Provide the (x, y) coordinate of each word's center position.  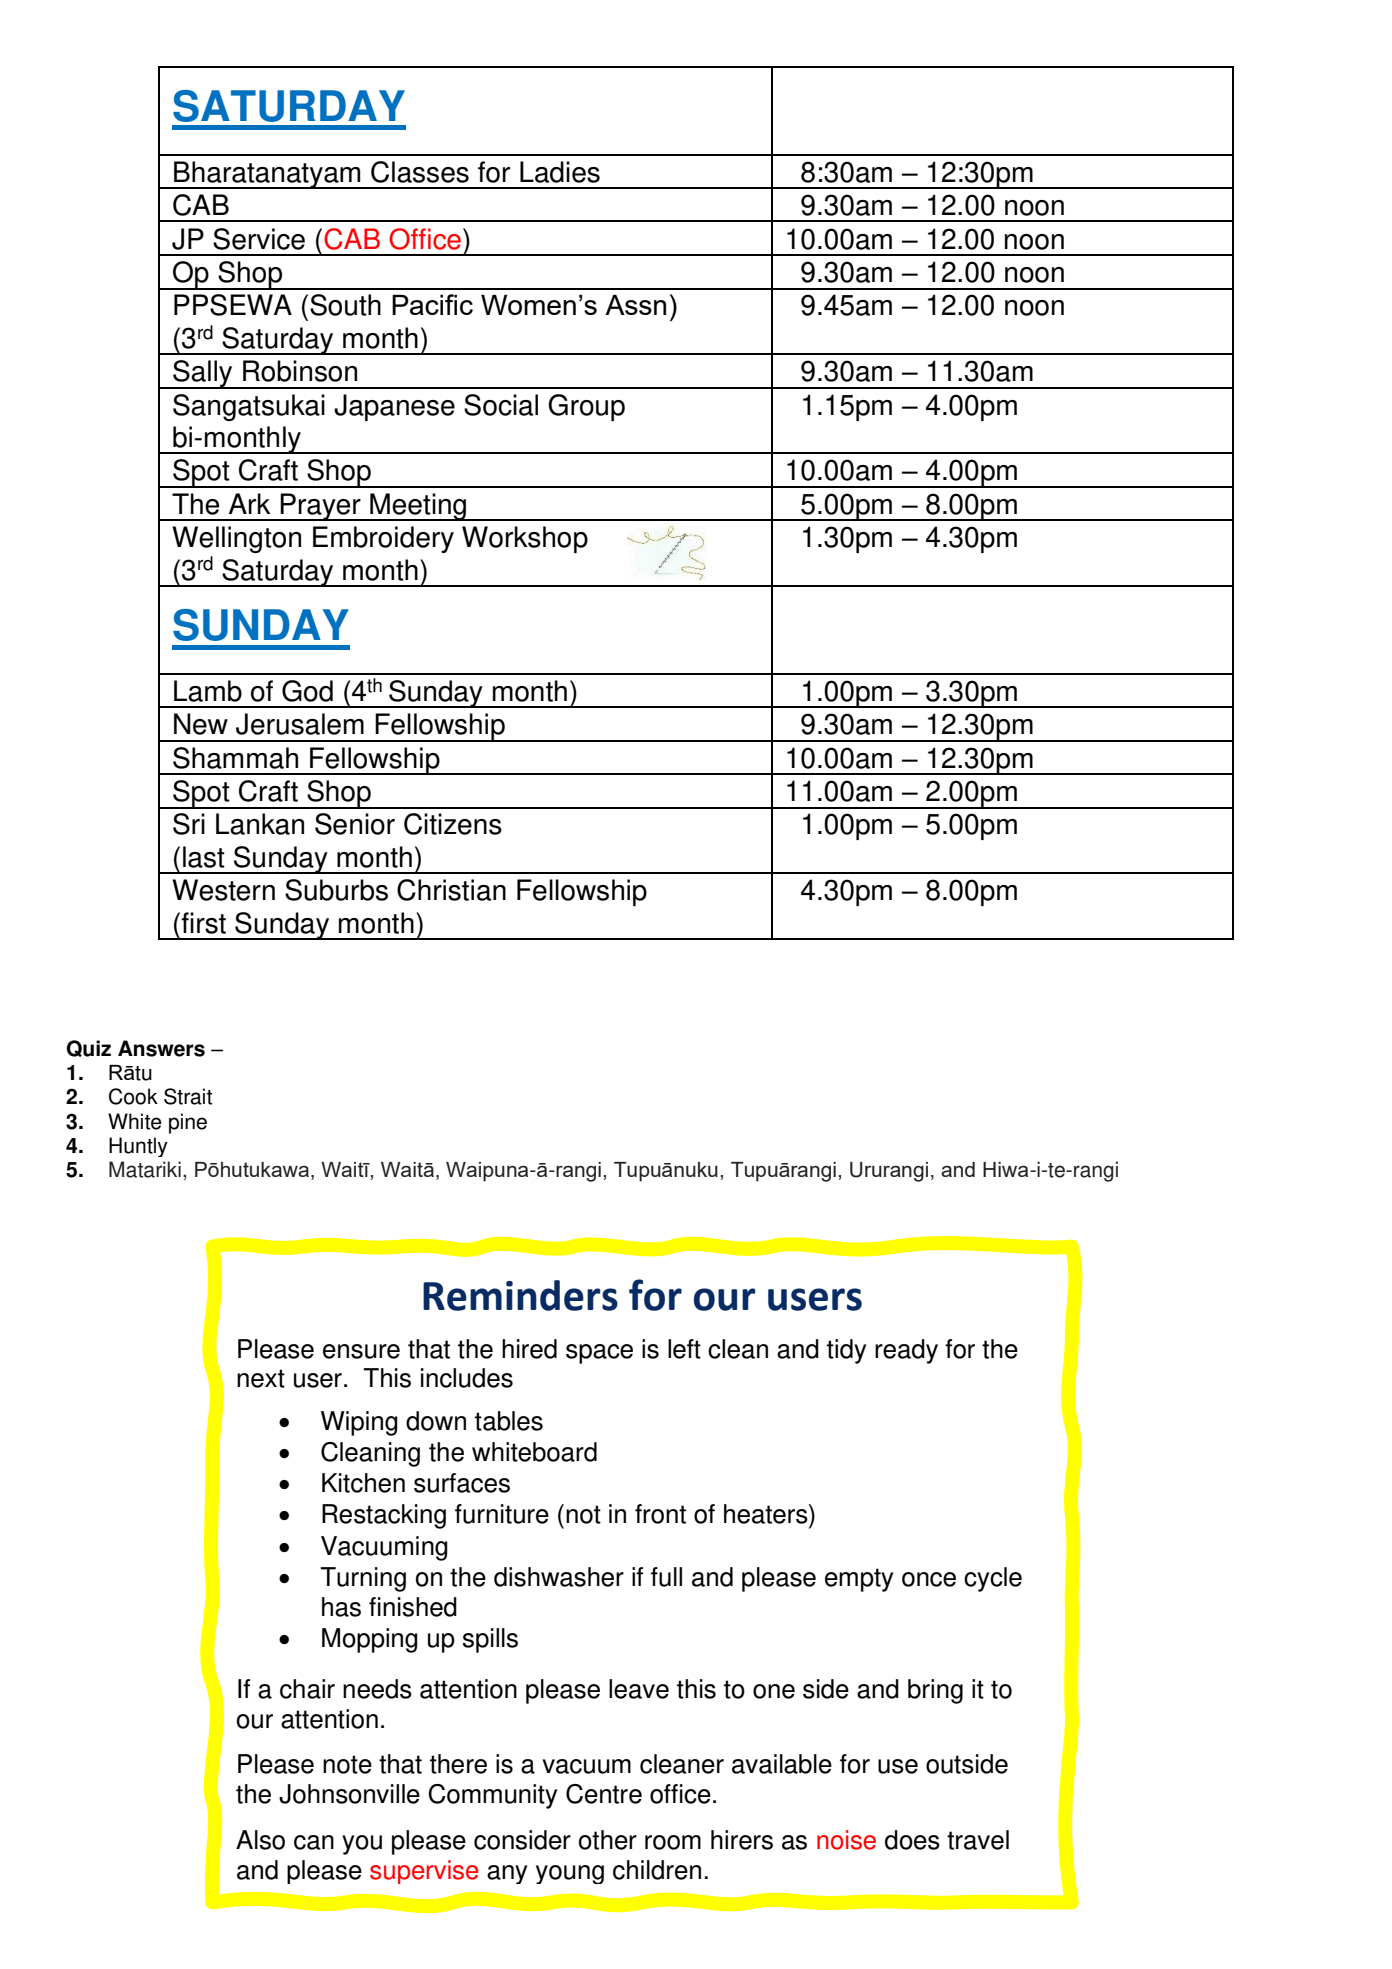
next (261, 1378)
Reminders (520, 1295)
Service (259, 239)
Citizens (453, 824)
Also (260, 1840)
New (201, 724)
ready (906, 1351)
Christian (451, 890)
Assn (635, 304)
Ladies (560, 172)
